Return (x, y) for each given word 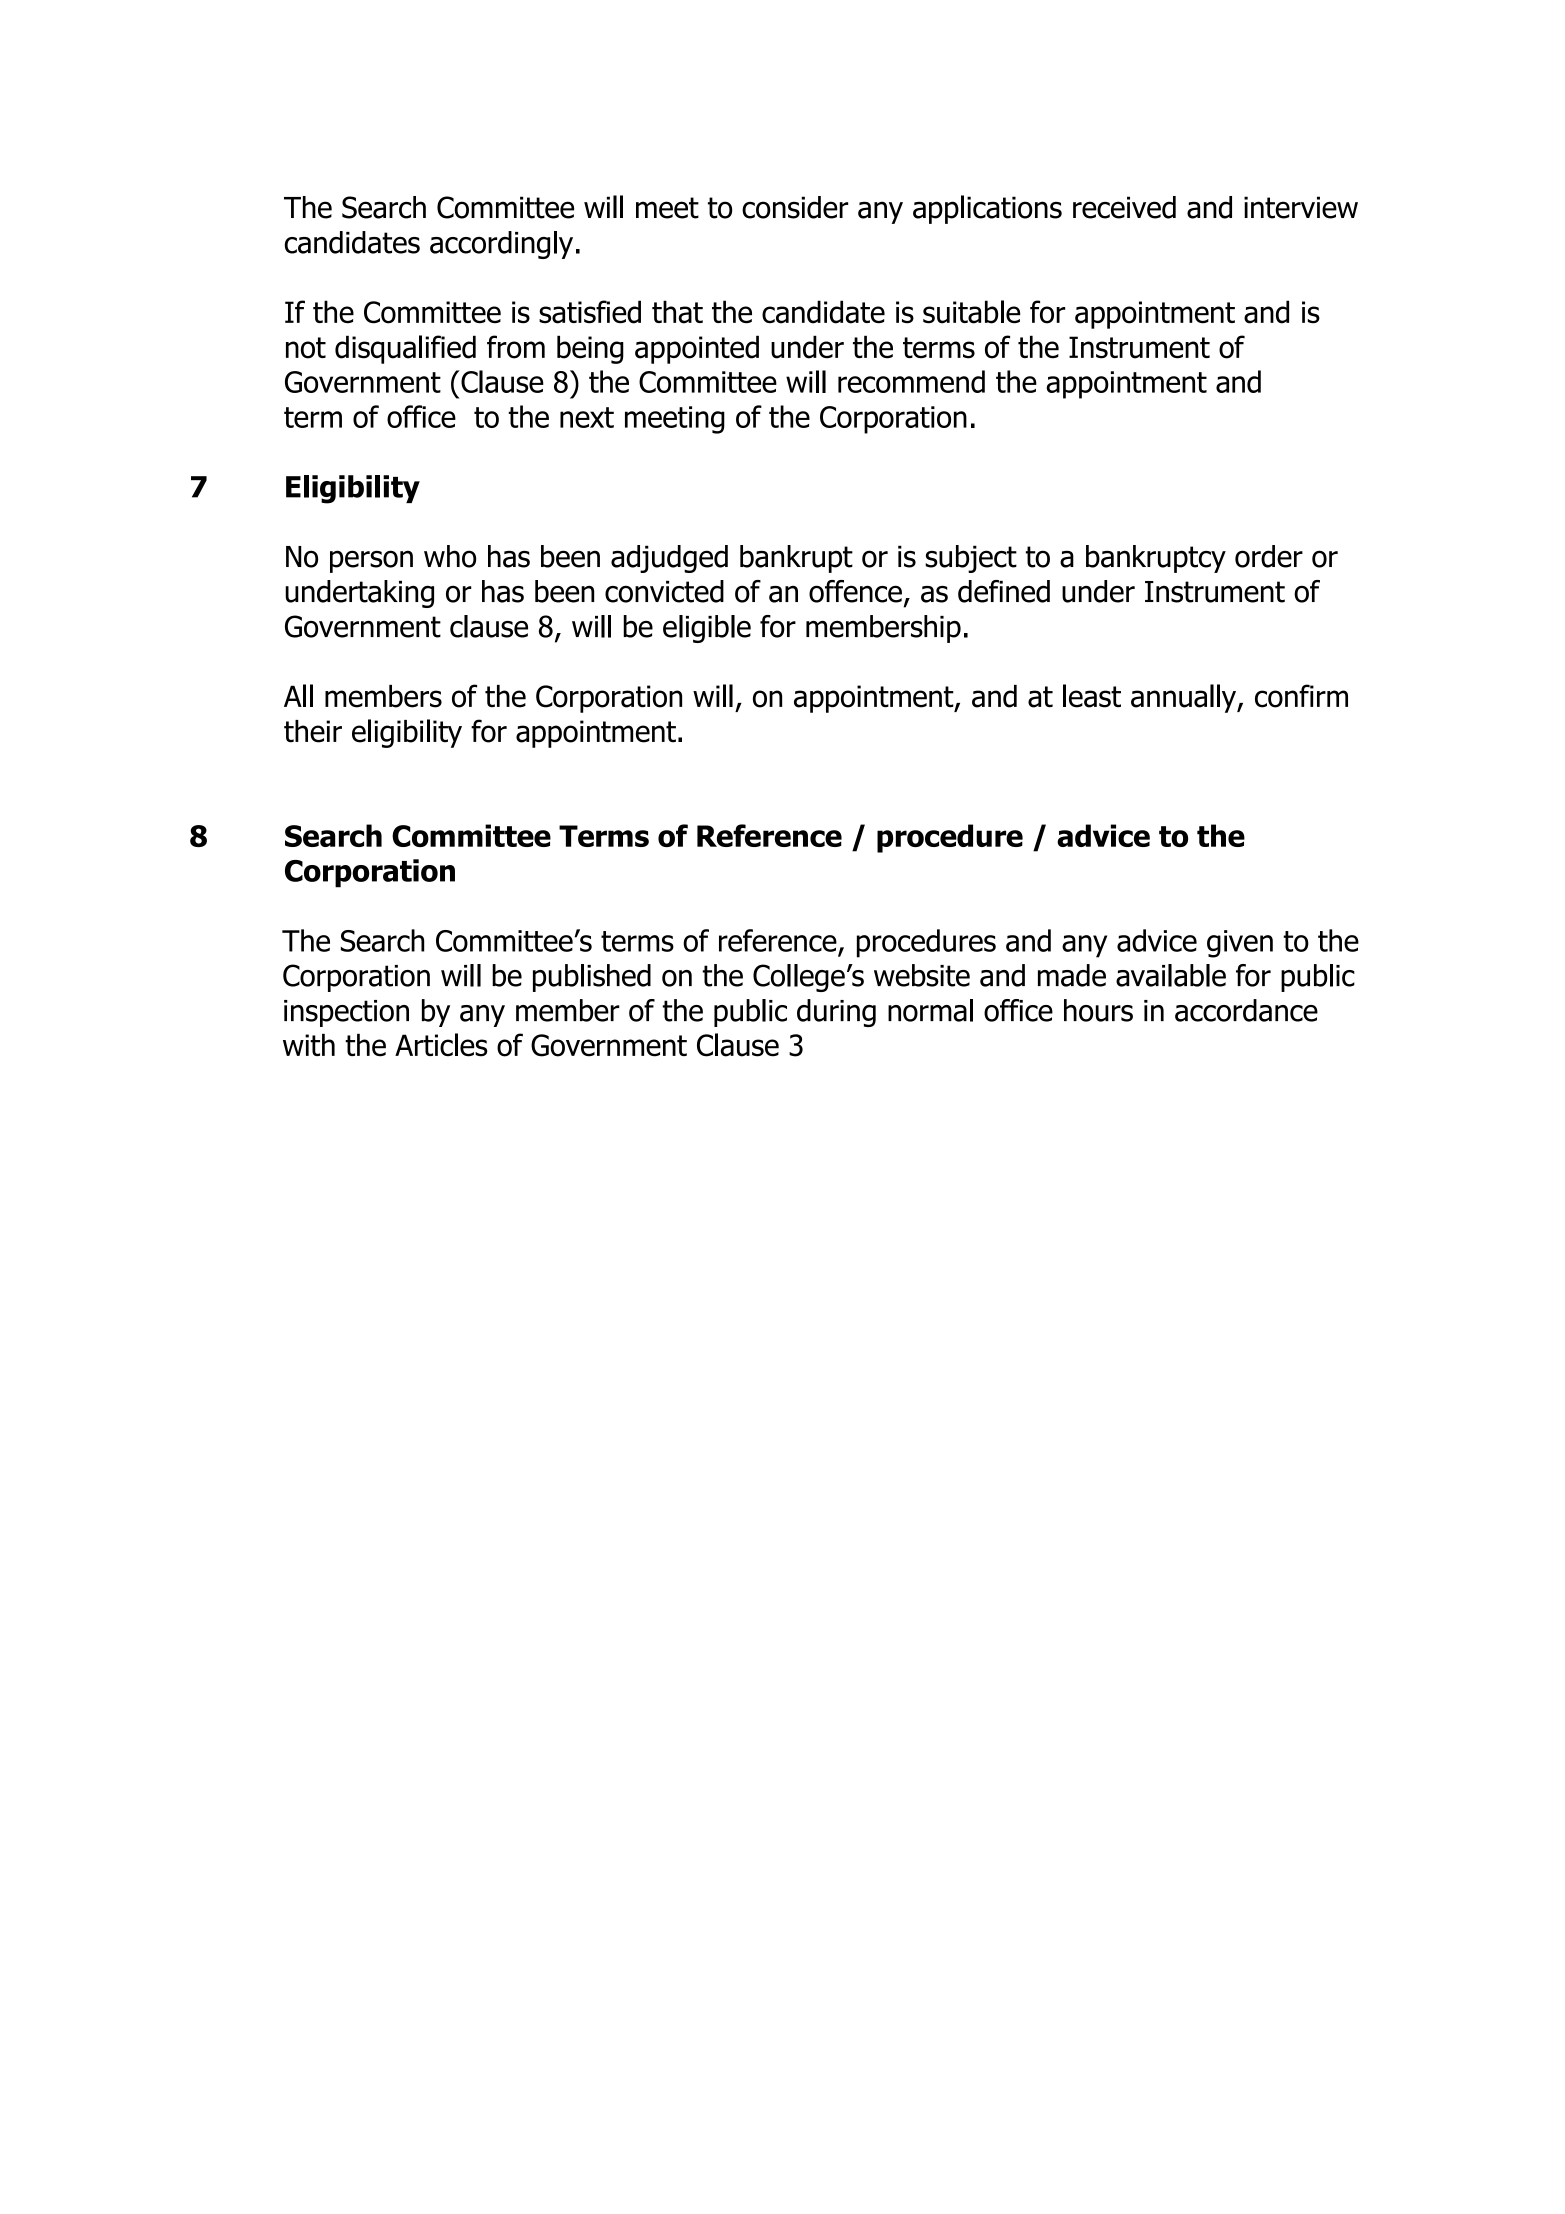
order (1269, 556)
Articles (441, 1045)
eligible (707, 629)
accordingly (501, 245)
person (371, 561)
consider (795, 207)
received (1124, 207)
